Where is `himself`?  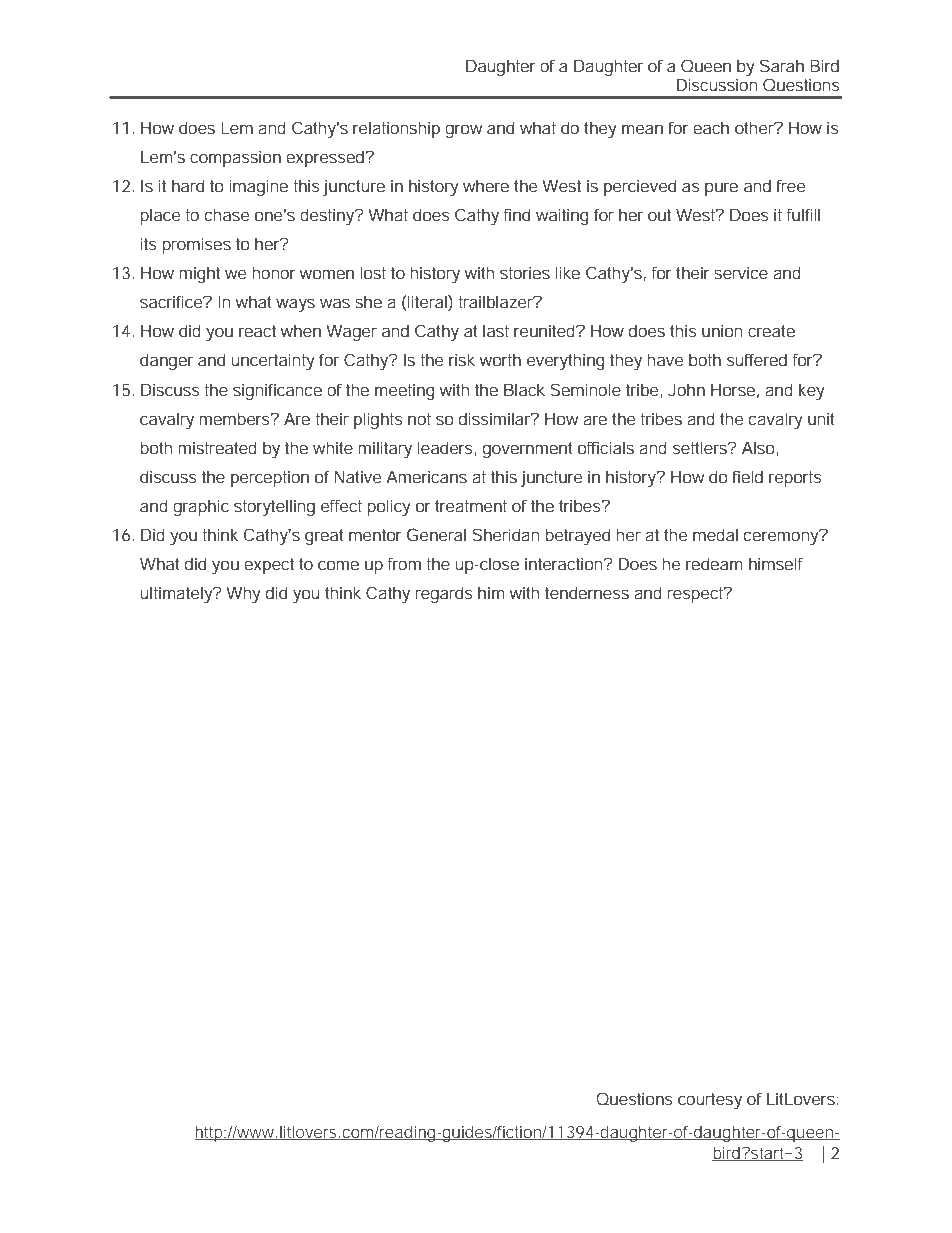 himself is located at coordinates (776, 563).
